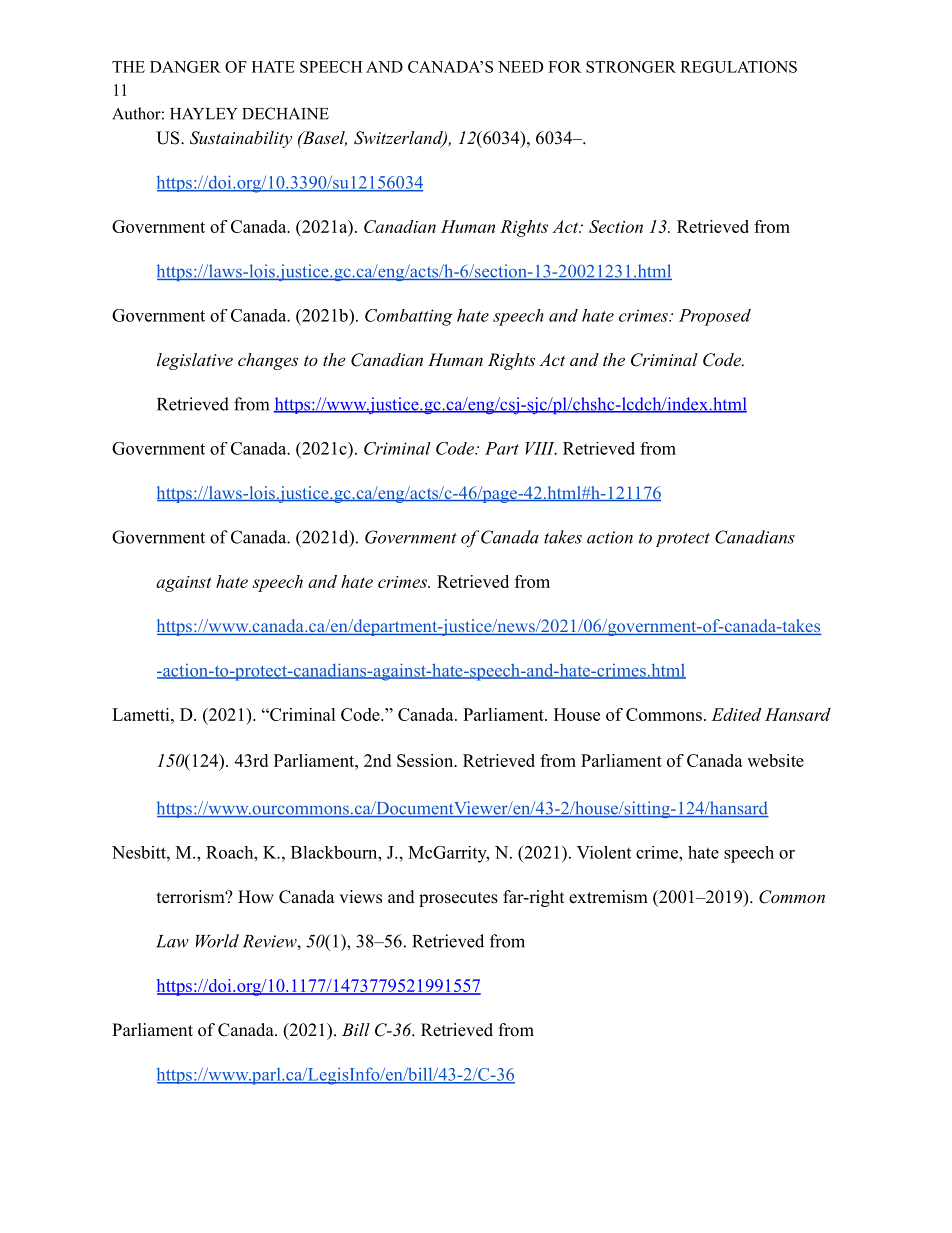 The image size is (952, 1233). Describe the element at coordinates (520, 67) in the document. I see `NEED` at that location.
